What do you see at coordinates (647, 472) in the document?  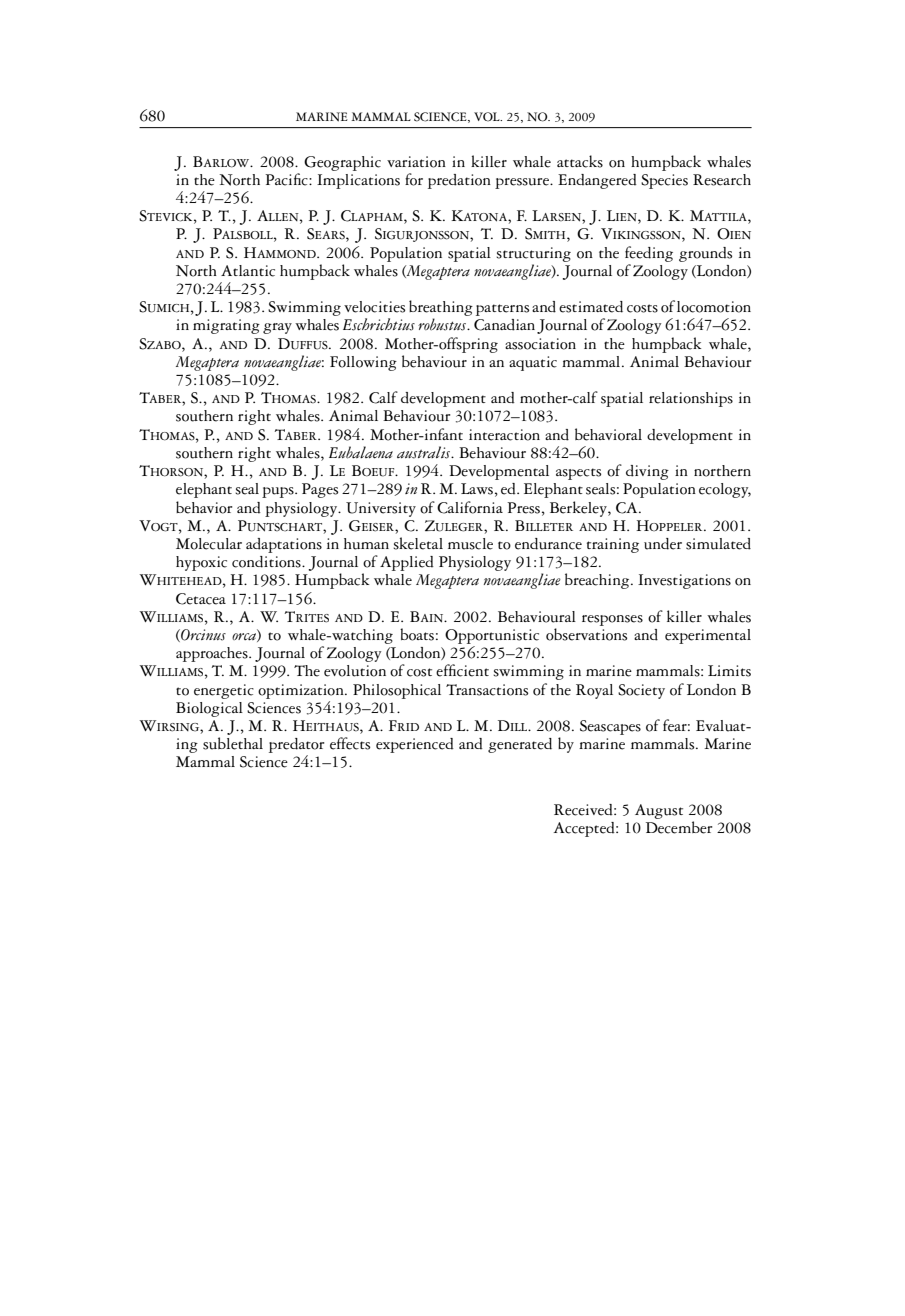 I see `diving` at bounding box center [647, 472].
